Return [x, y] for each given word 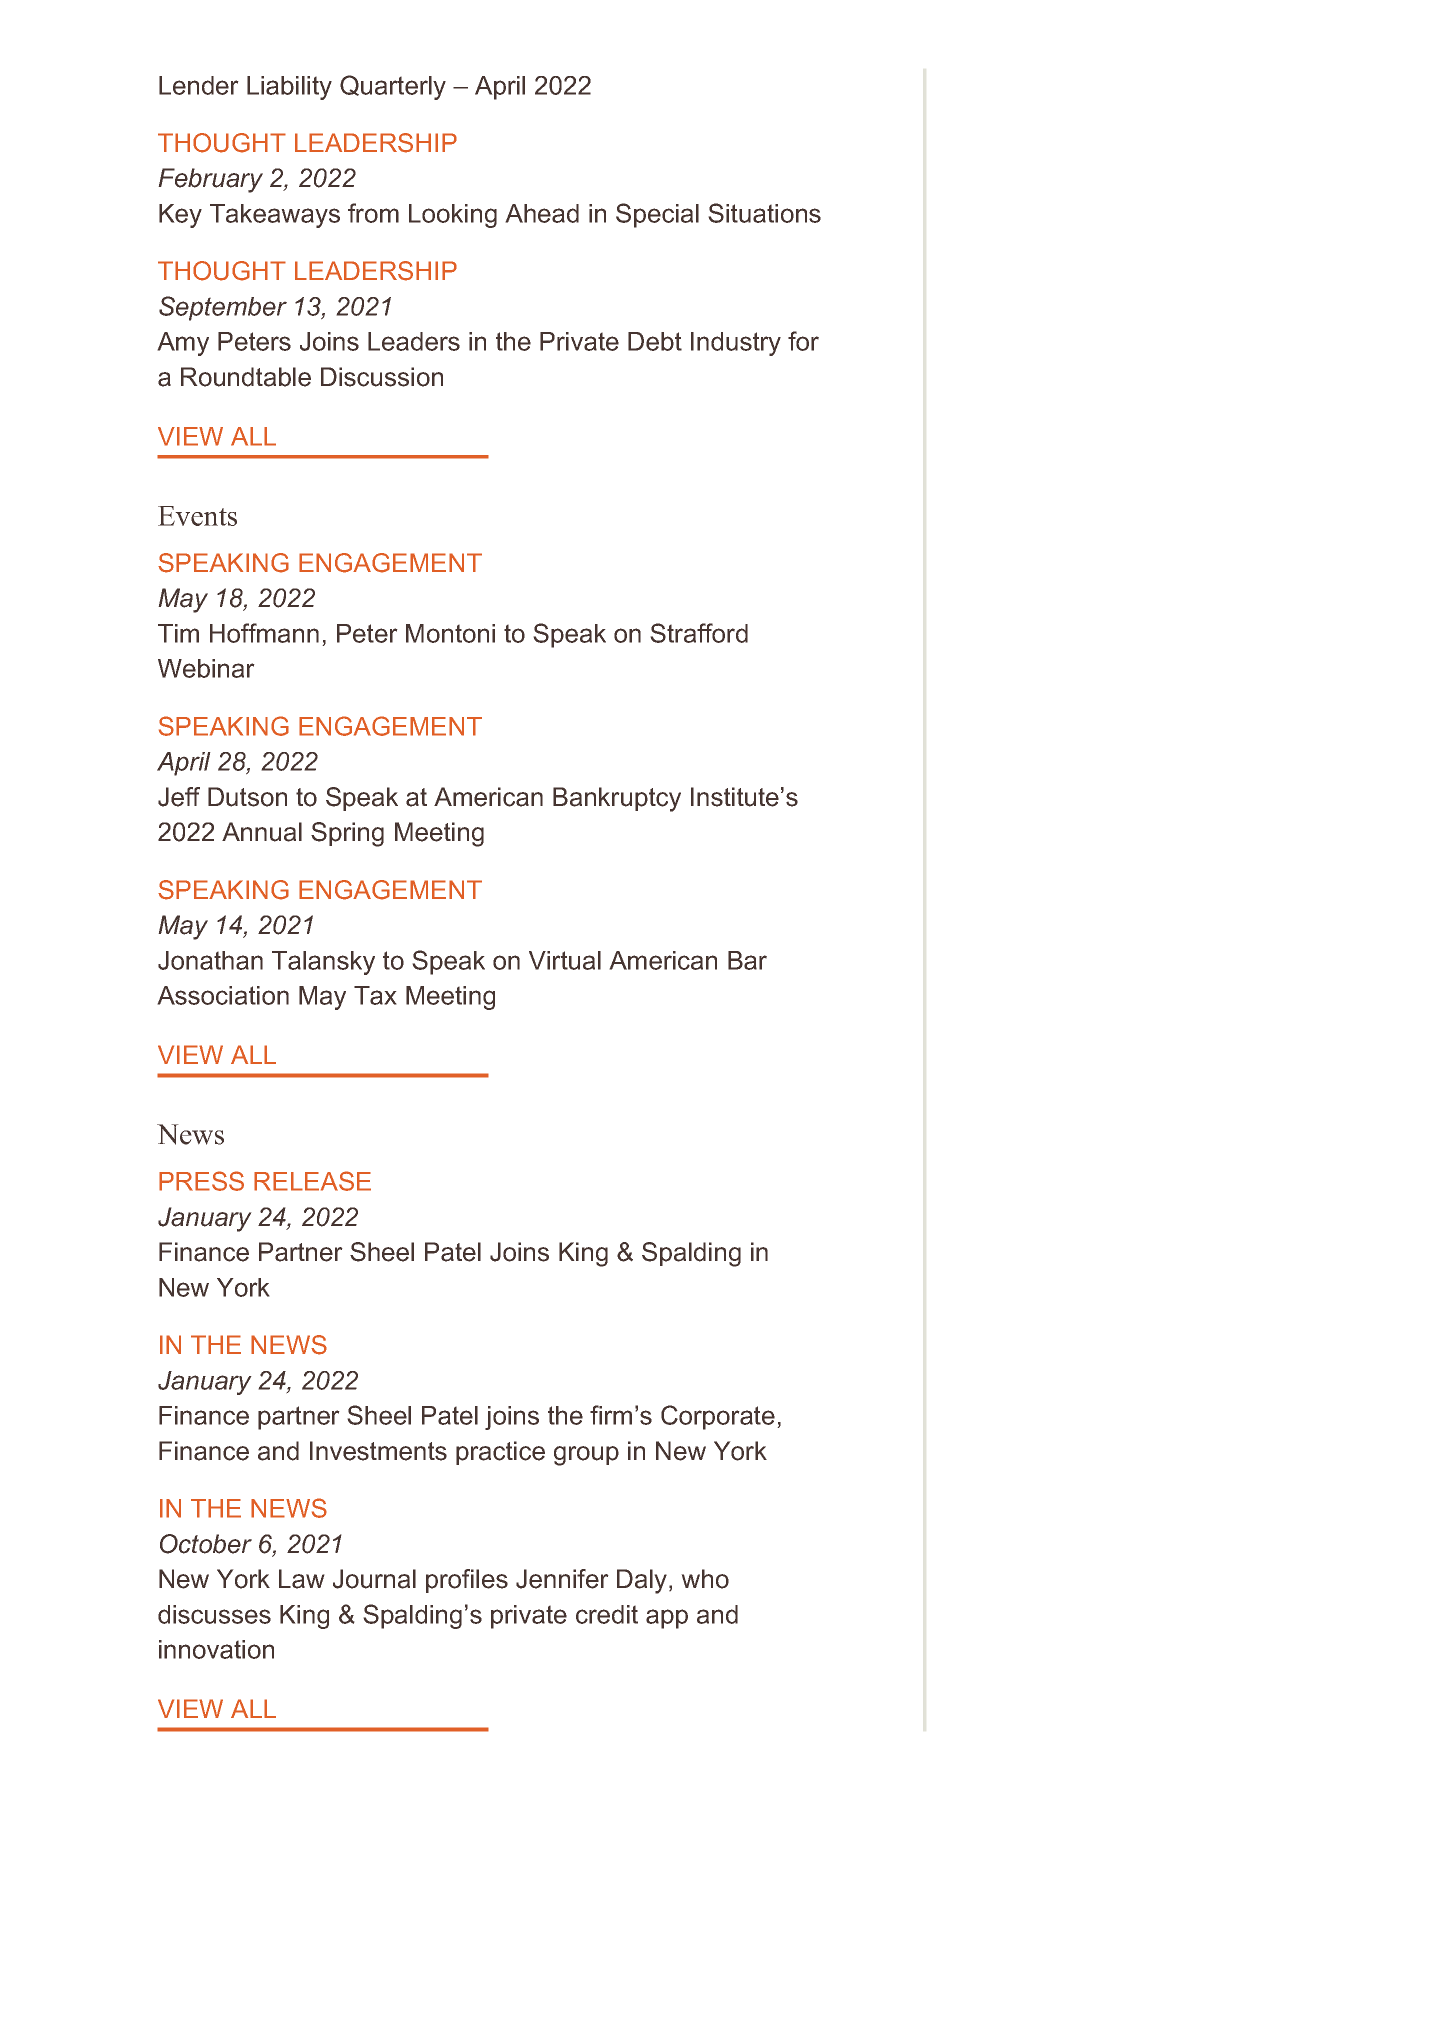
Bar [747, 960]
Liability [289, 88]
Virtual [565, 960]
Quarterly [393, 87]
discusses [214, 1614]
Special [657, 215]
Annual [262, 832]
